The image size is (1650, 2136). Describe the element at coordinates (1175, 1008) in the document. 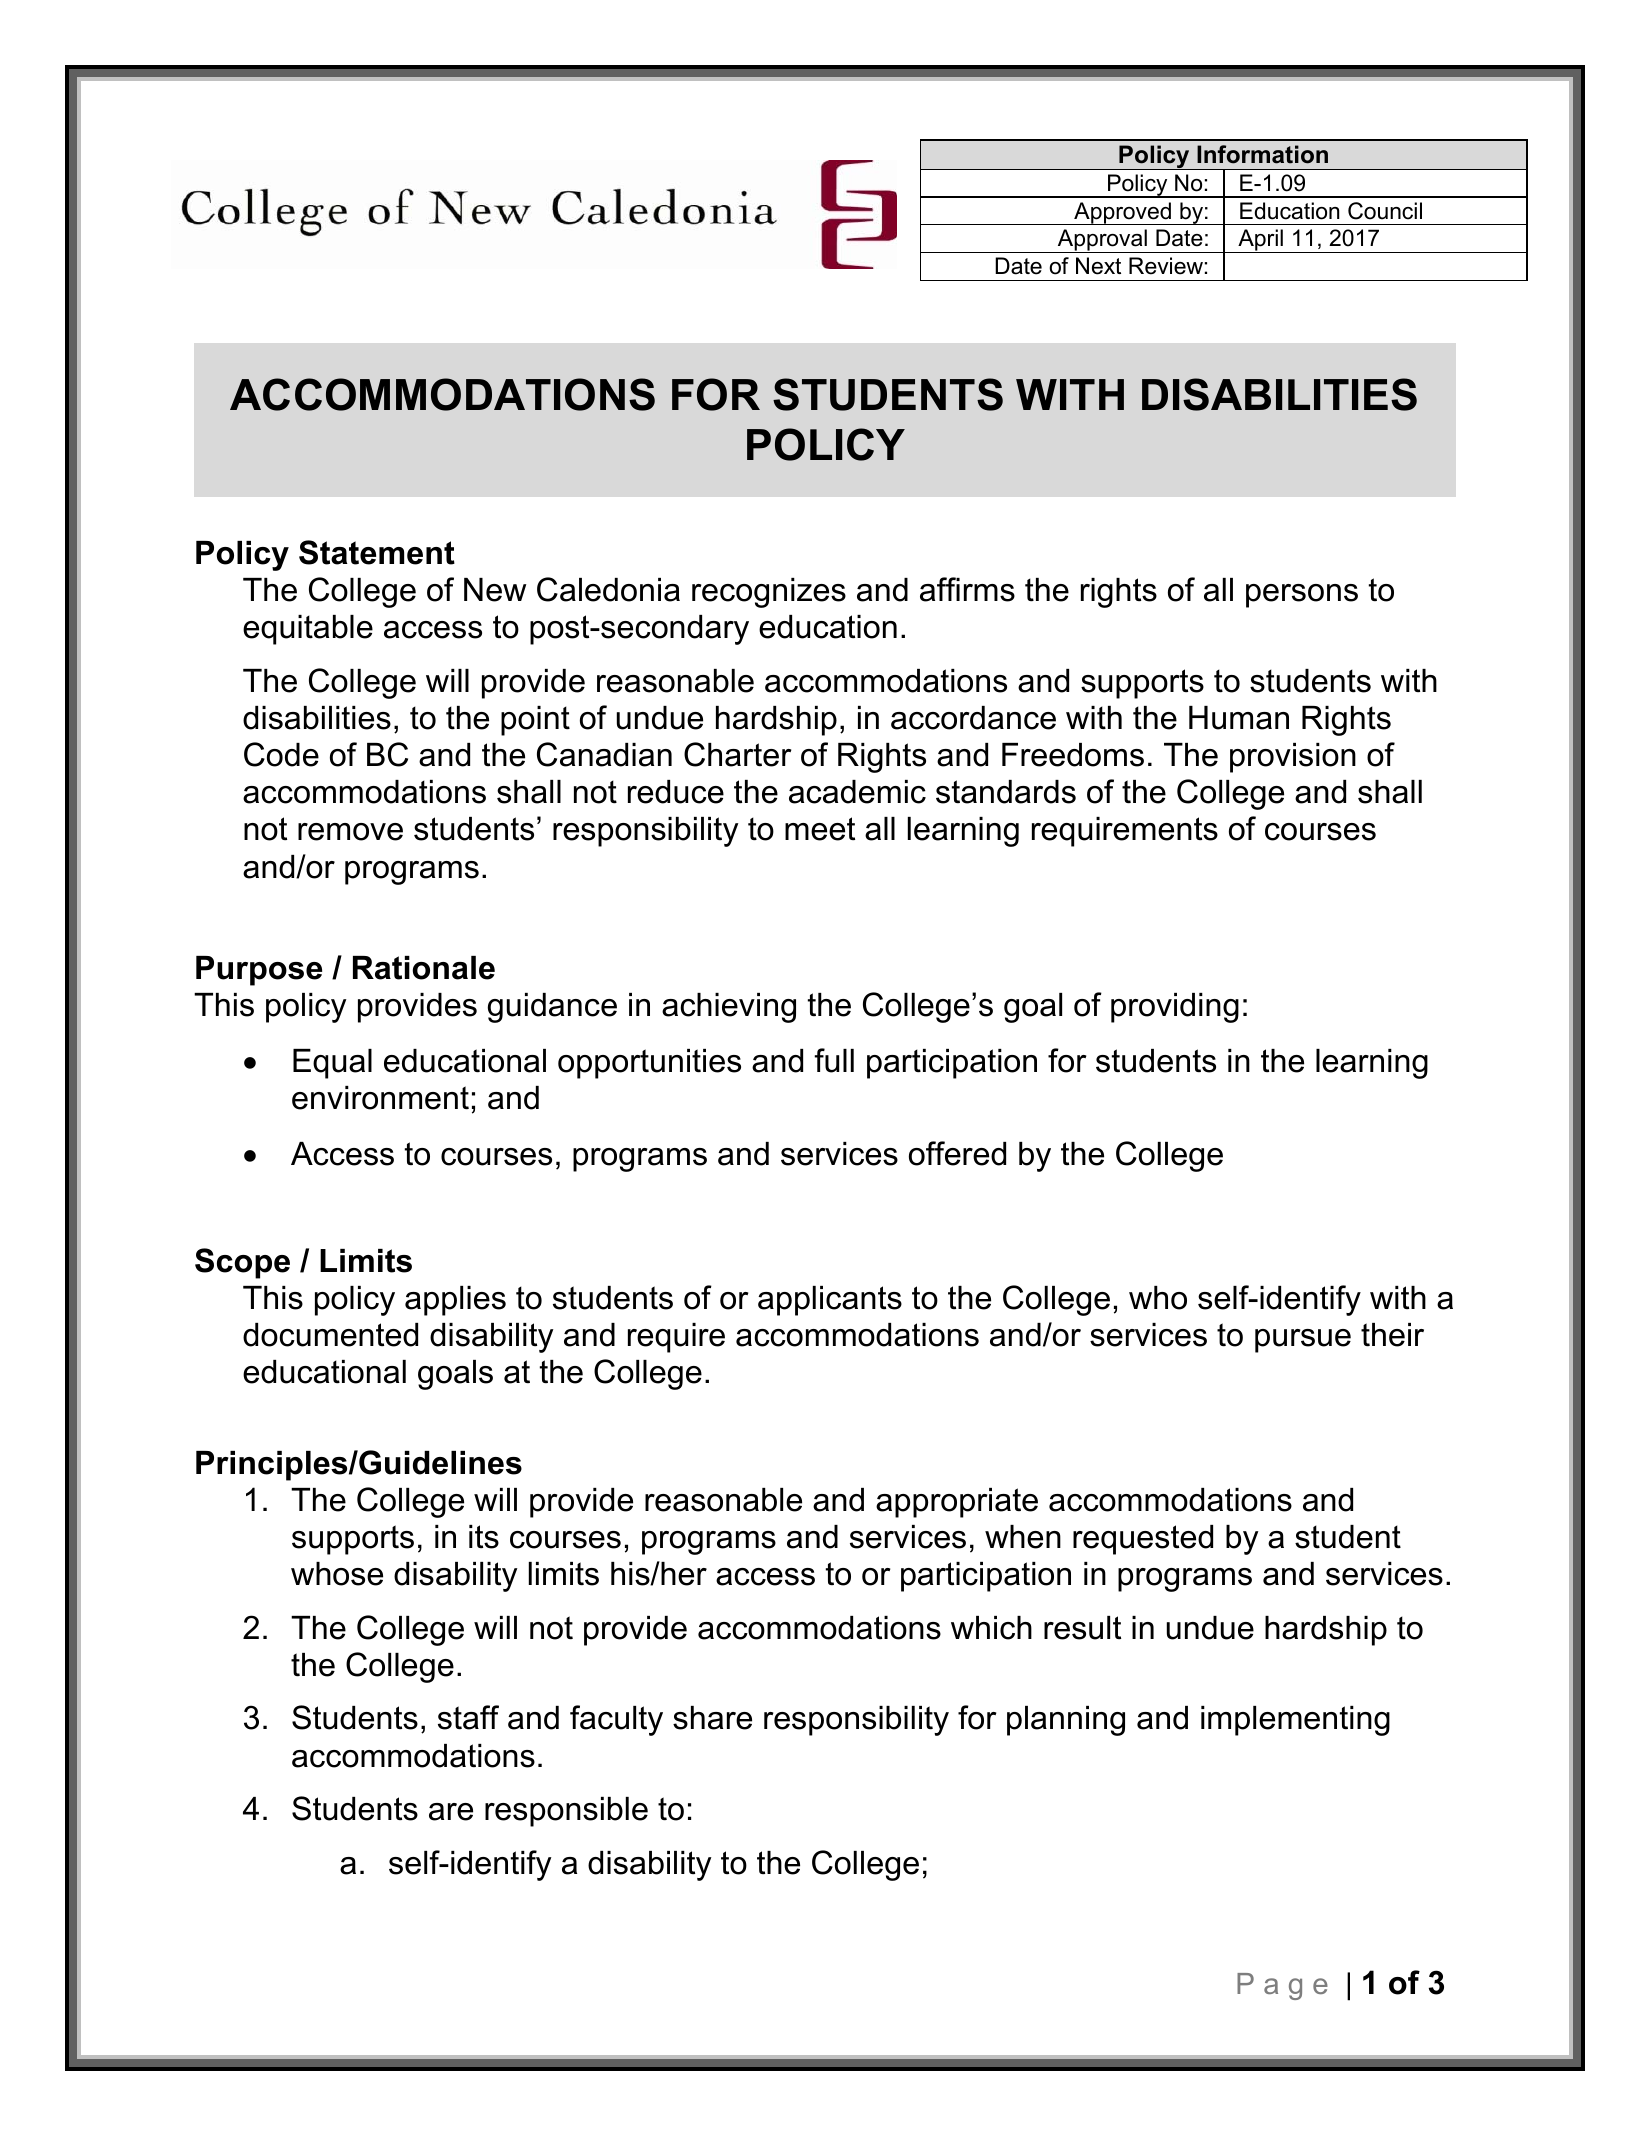

I see `providing` at that location.
